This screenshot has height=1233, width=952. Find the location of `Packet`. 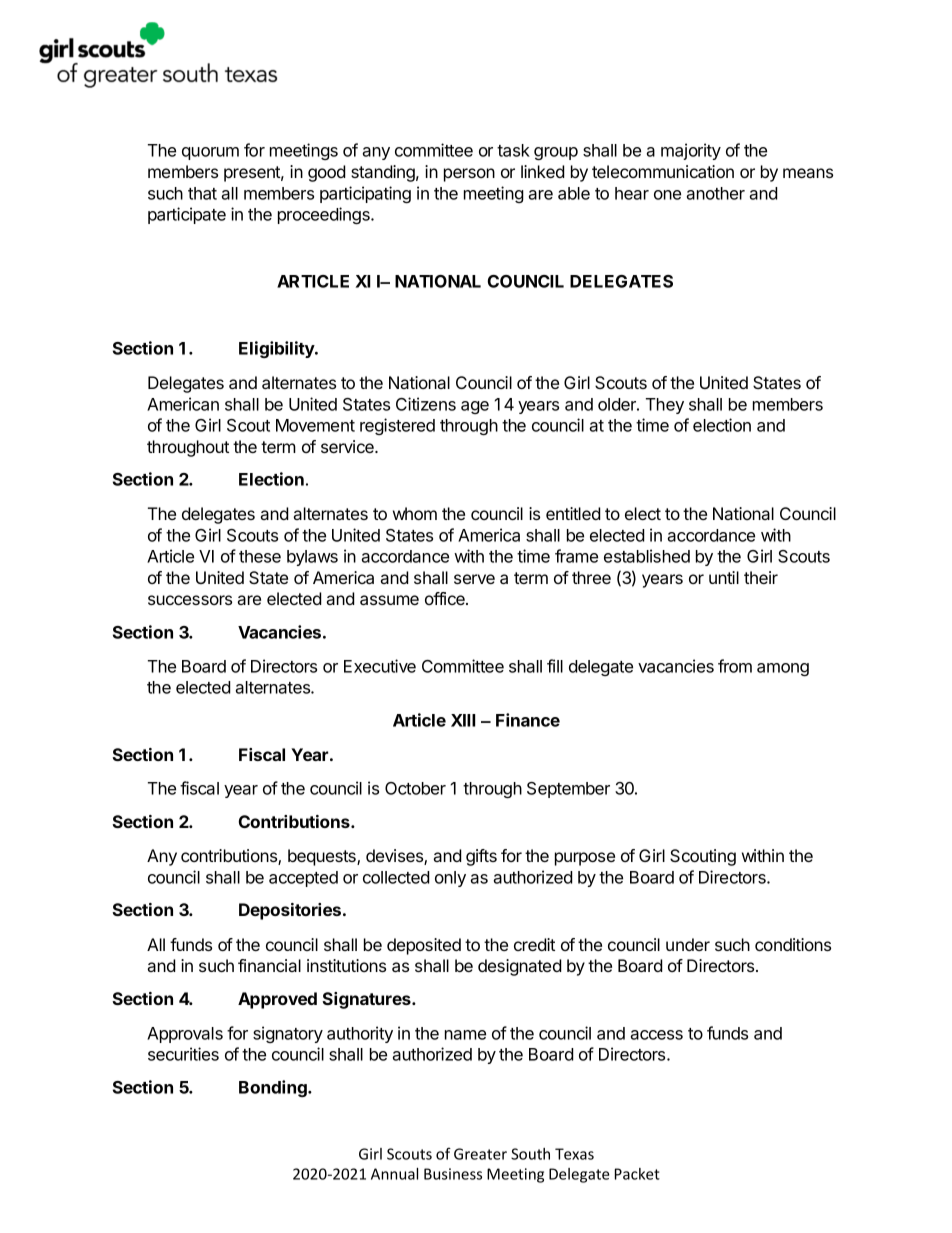

Packet is located at coordinates (637, 1174).
